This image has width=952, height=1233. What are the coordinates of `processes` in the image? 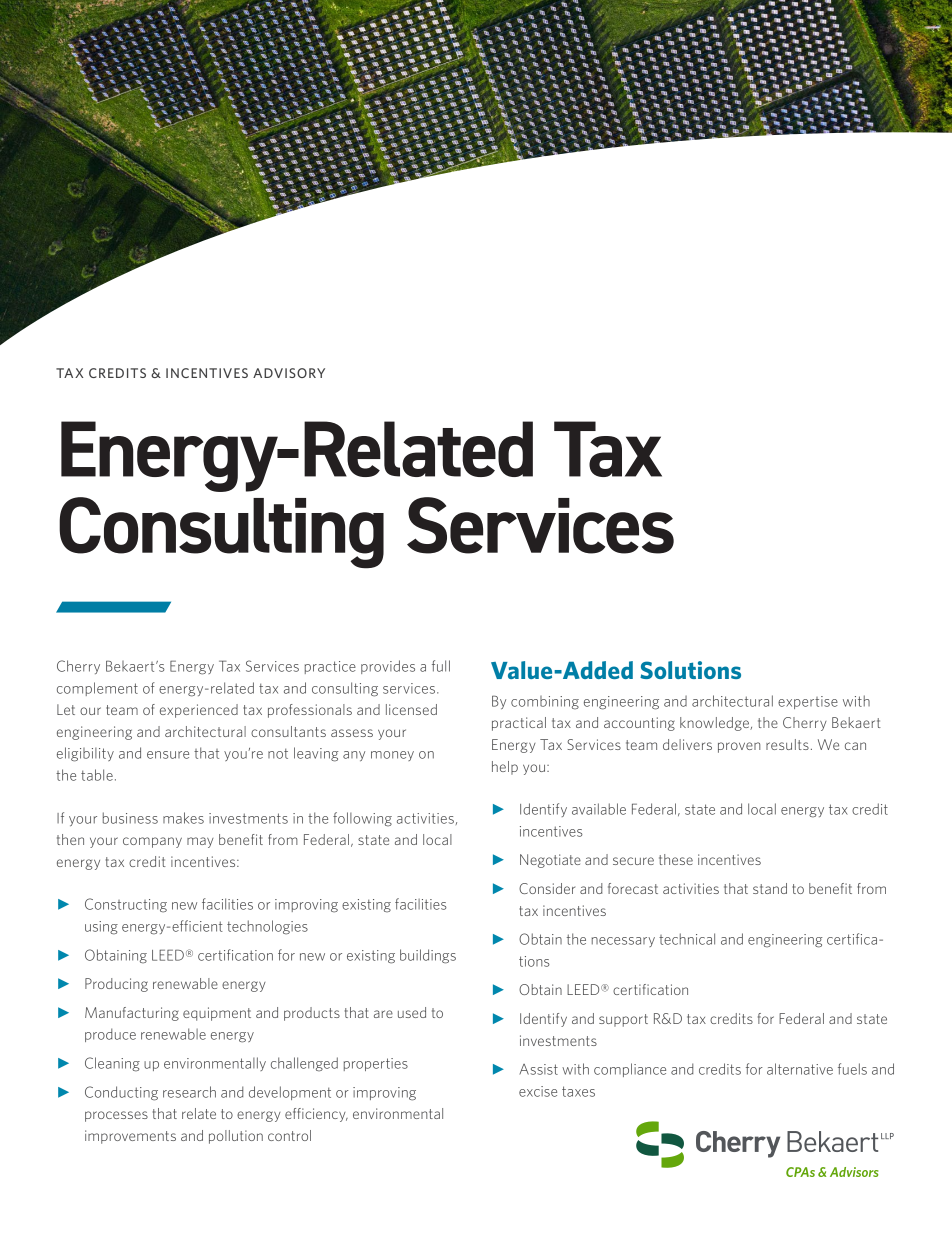 It's located at (116, 1116).
